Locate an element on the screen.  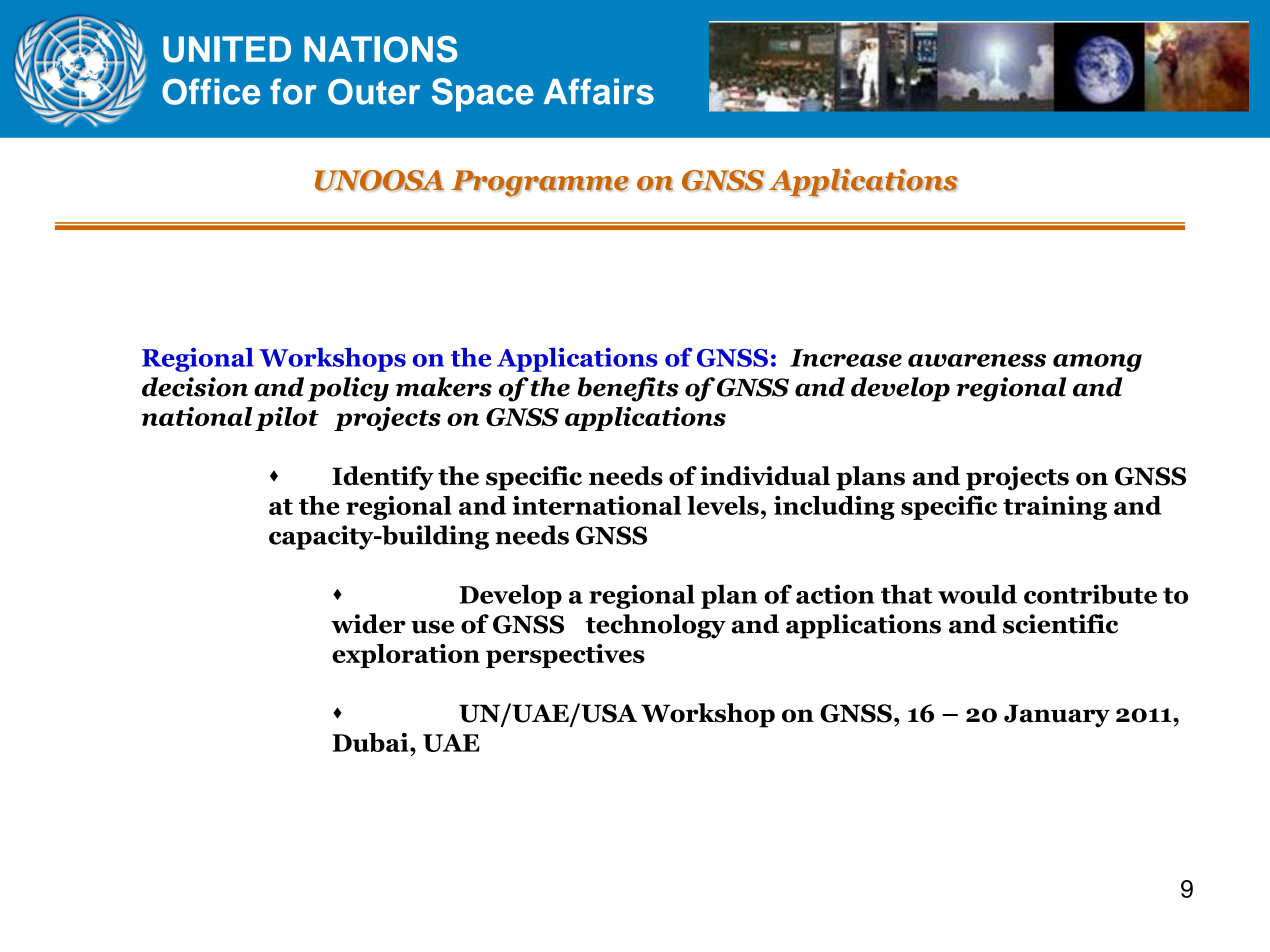
Dubai is located at coordinates (371, 742).
